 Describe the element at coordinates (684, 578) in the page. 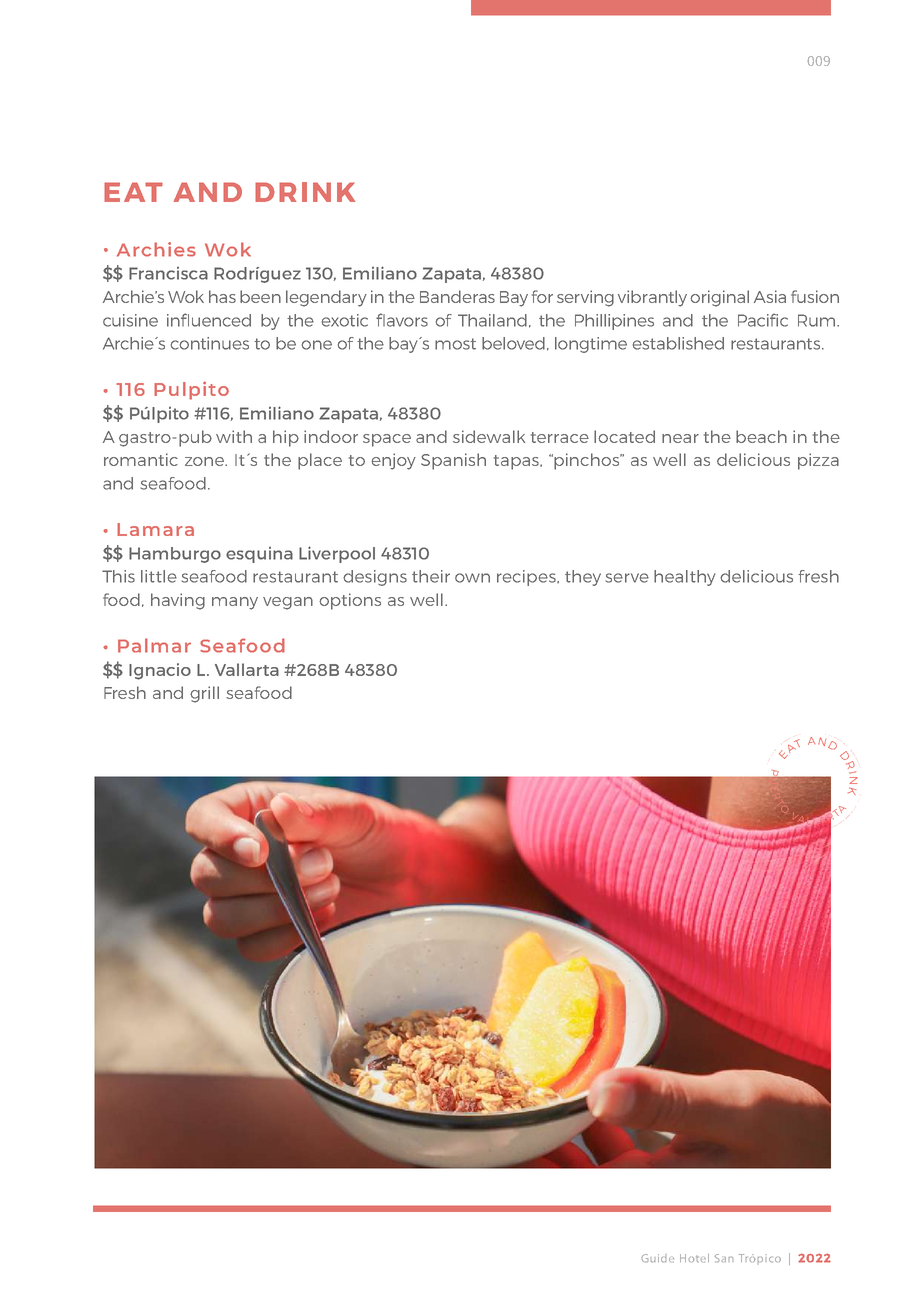

I see `healthy` at that location.
